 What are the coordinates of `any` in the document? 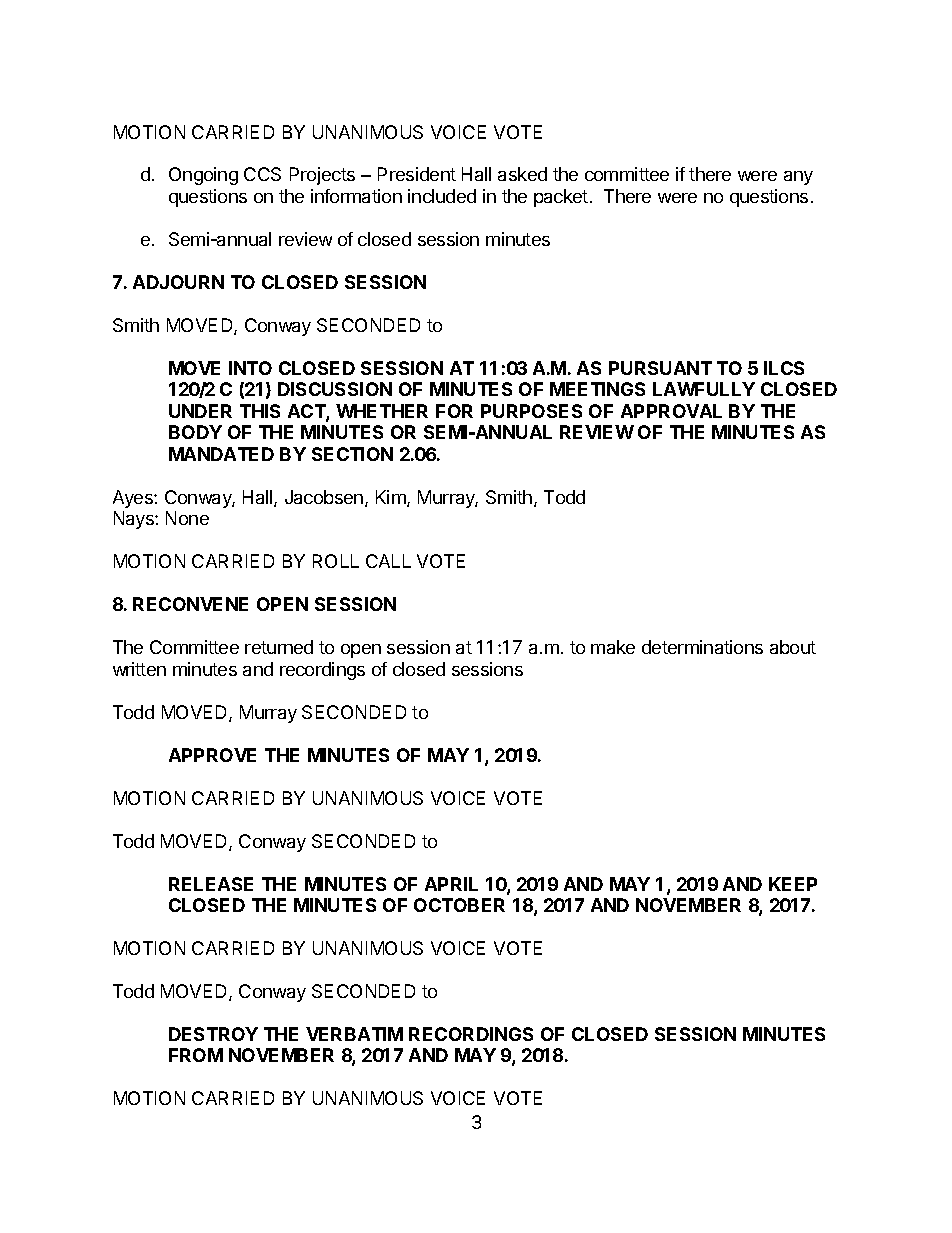 It's located at (798, 178).
